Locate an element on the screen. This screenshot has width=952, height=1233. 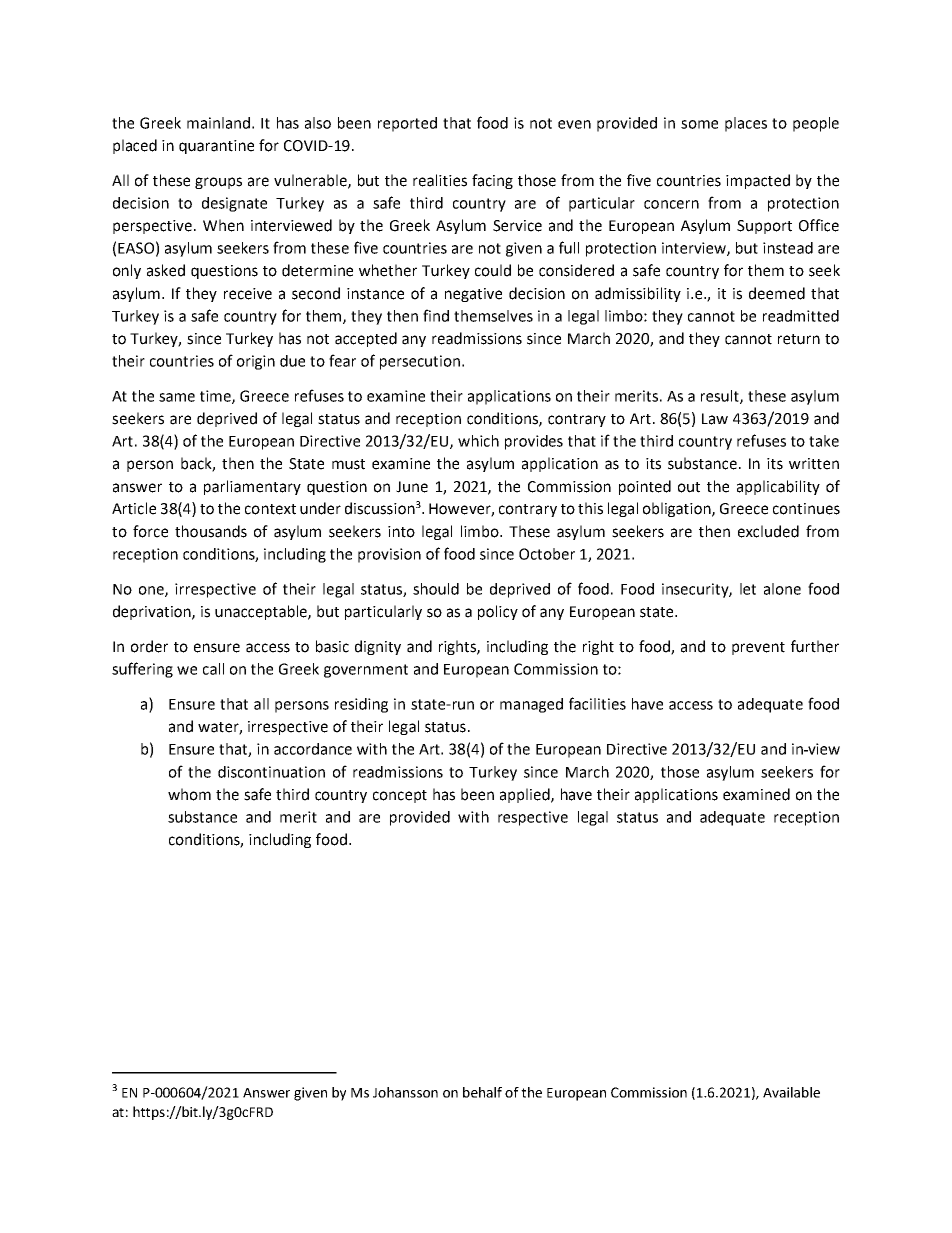
parliamentary is located at coordinates (252, 487).
